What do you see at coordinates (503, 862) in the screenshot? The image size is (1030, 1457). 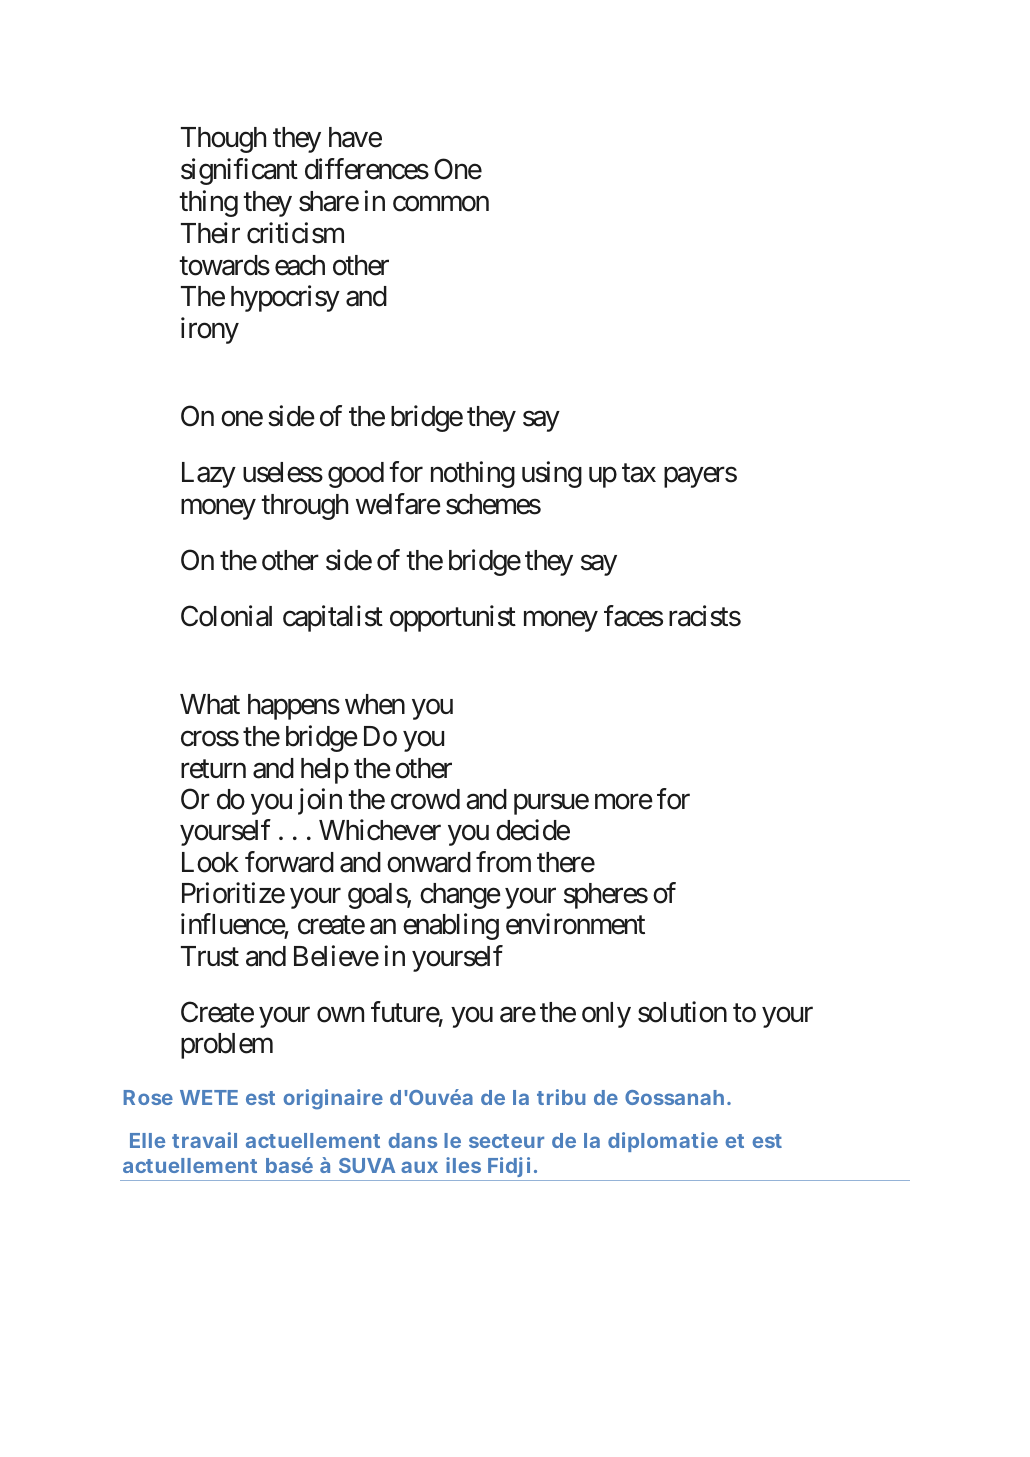 I see `from` at bounding box center [503, 862].
